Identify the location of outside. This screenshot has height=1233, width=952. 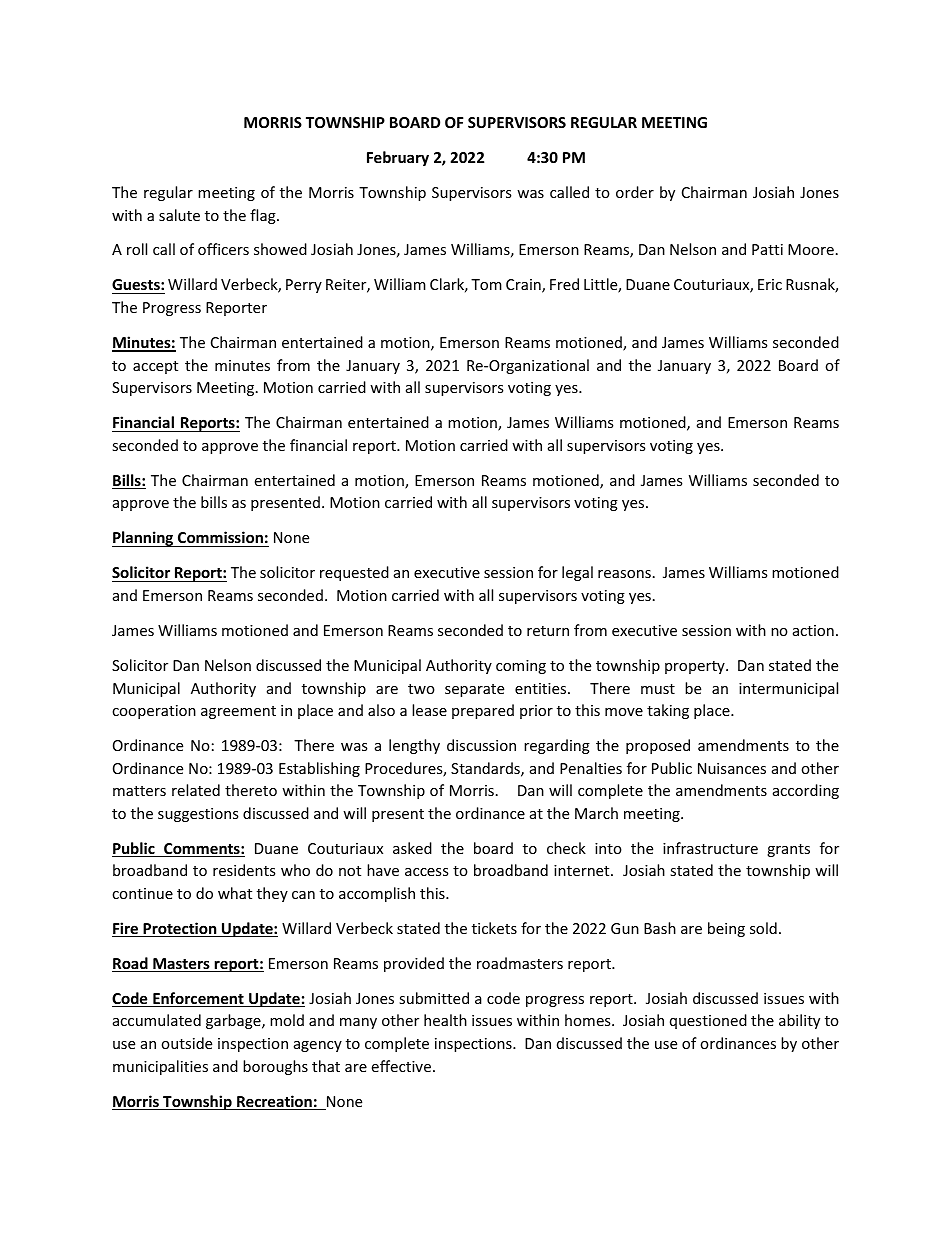
(186, 1043).
